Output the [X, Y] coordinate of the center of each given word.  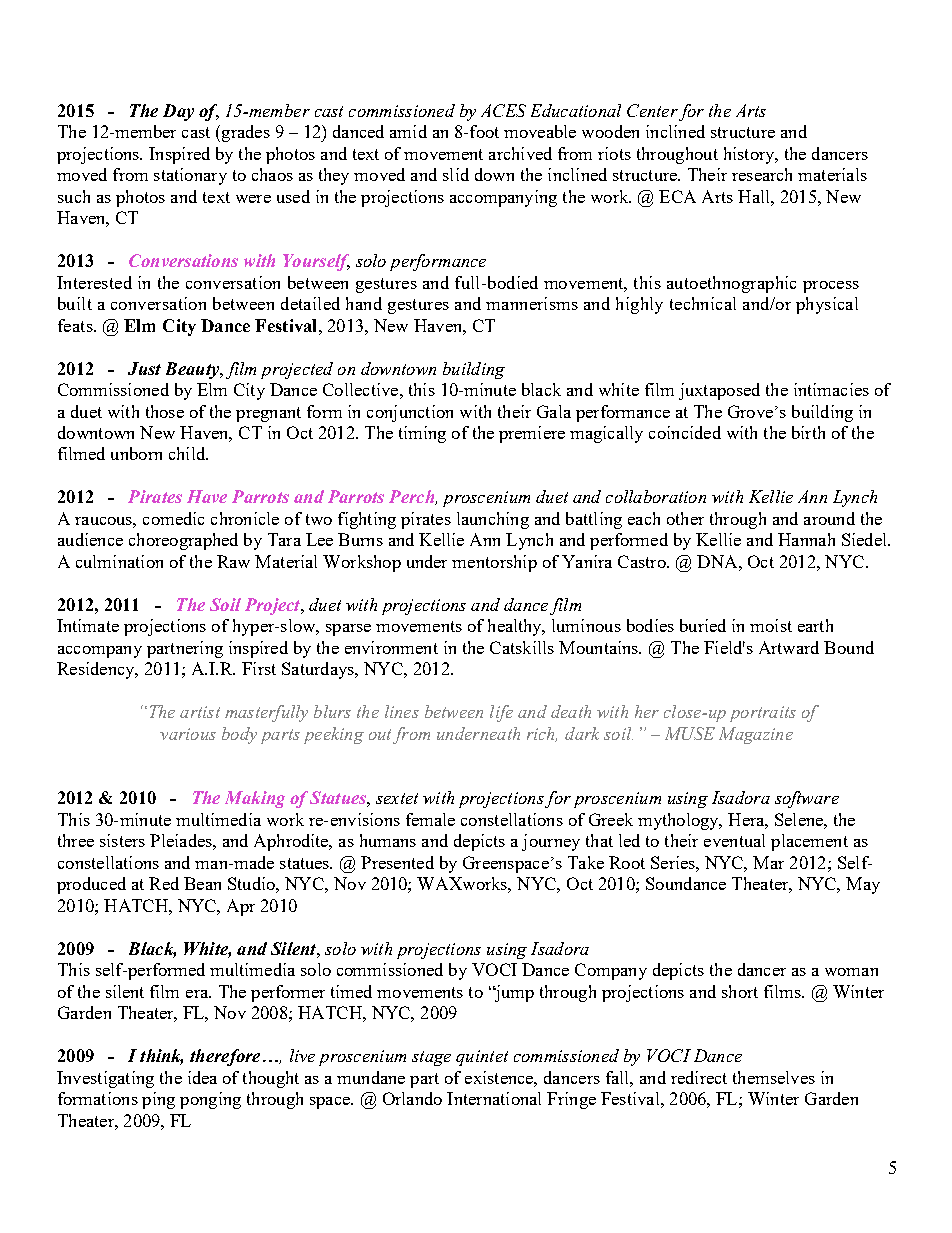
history [750, 155]
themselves [774, 1077]
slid [456, 174]
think [161, 1057]
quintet [482, 1058]
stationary [190, 176]
